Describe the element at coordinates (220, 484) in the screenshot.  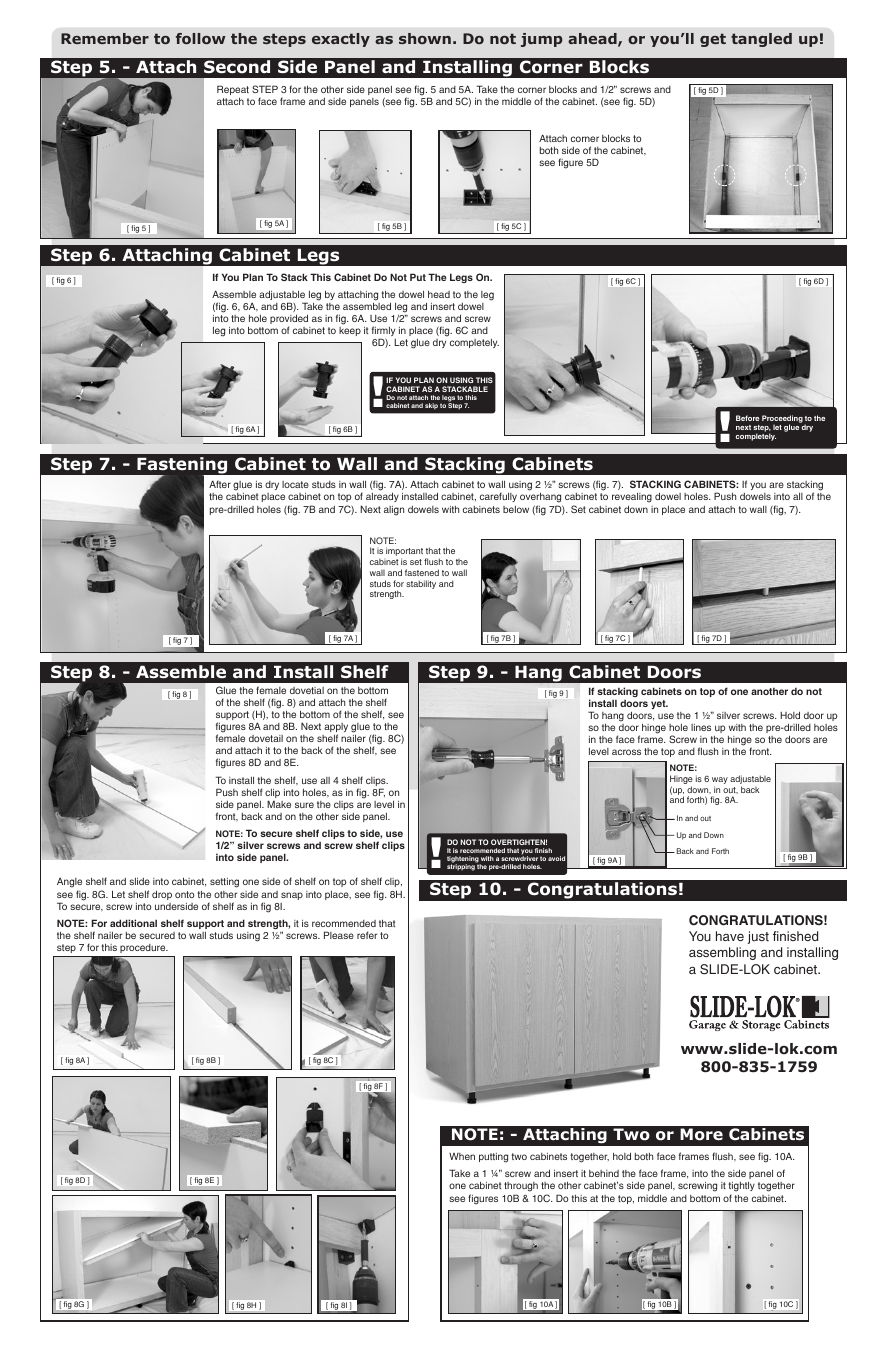
I see `After` at that location.
